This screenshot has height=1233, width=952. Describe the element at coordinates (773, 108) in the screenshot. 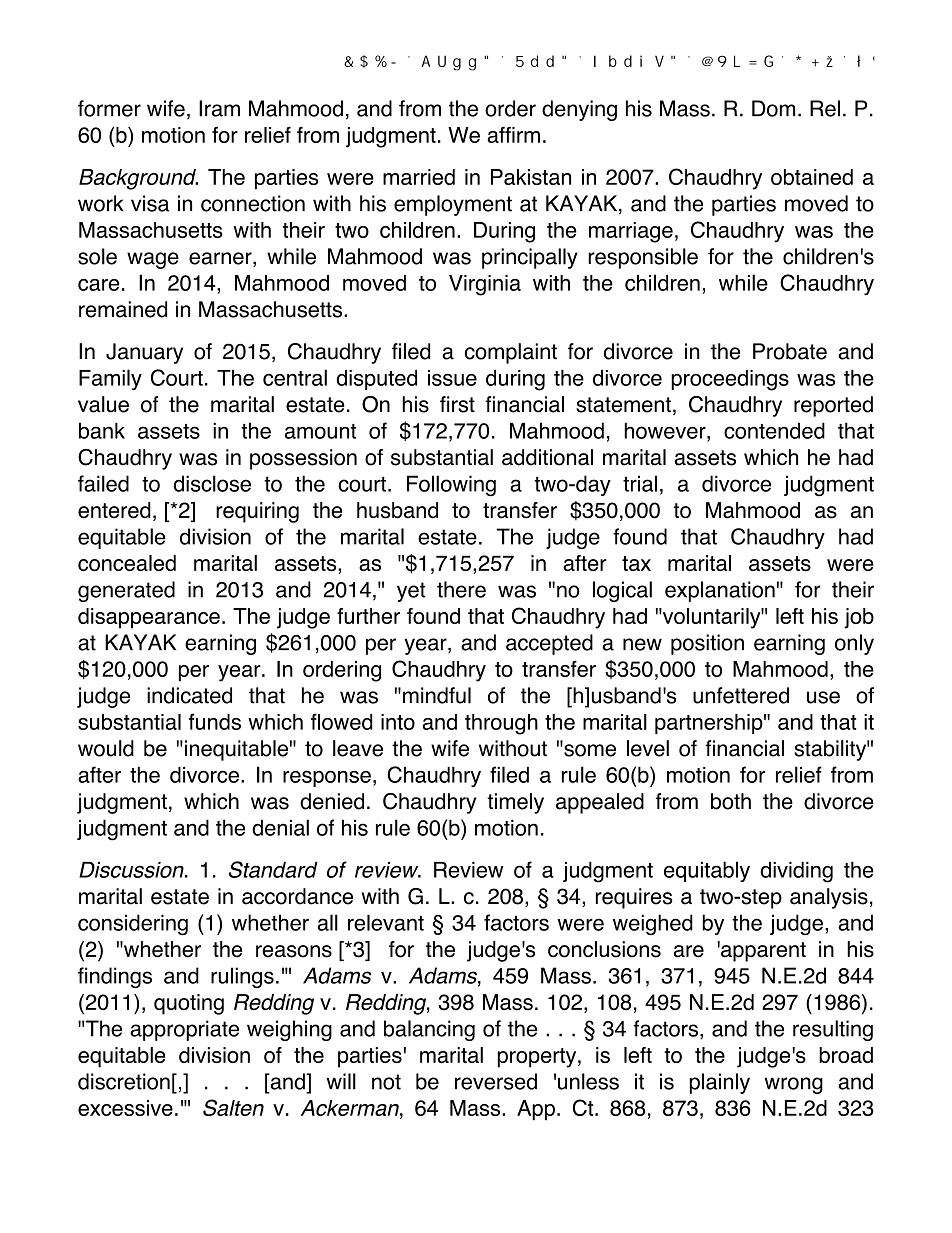

I see `Dom` at that location.
